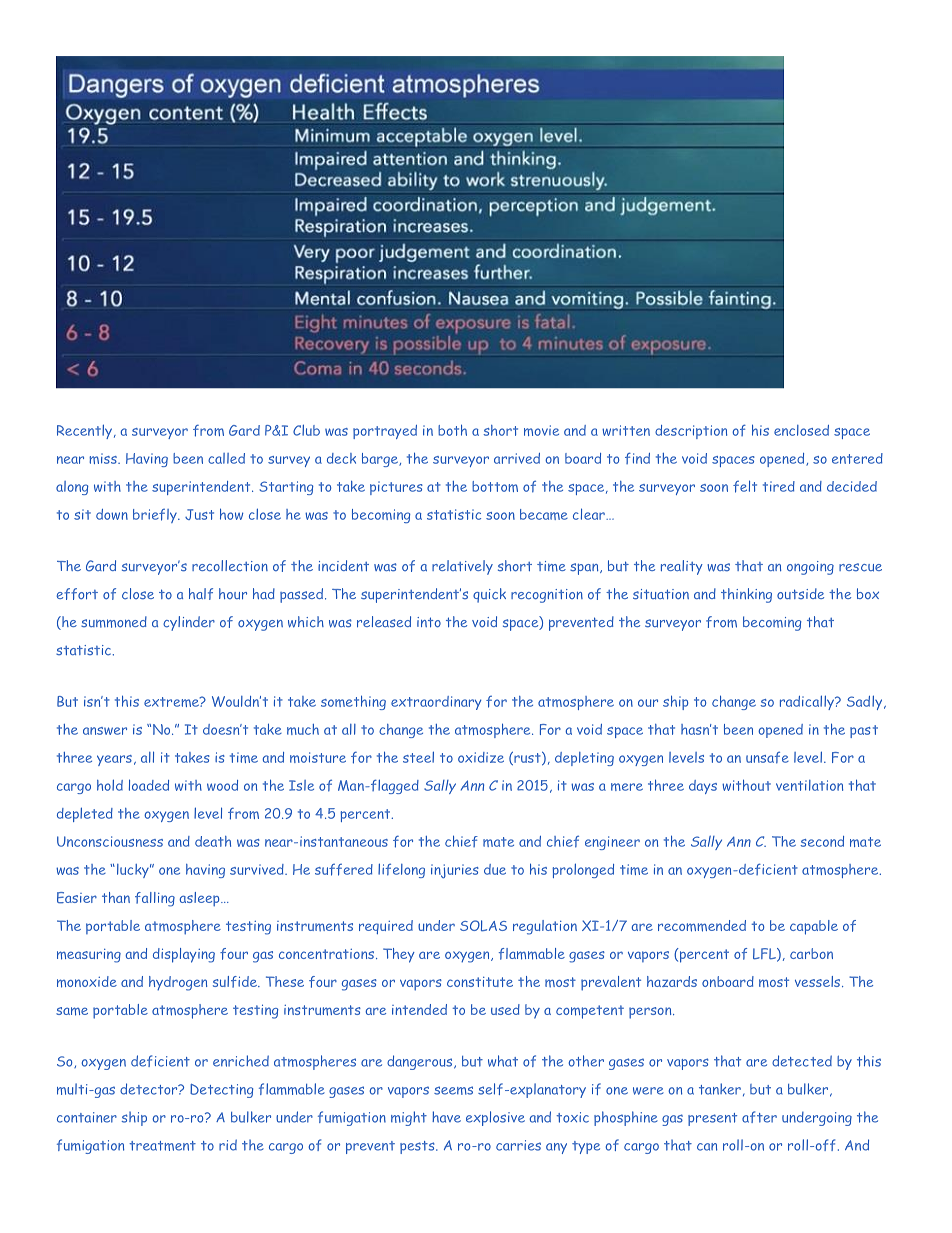  I want to click on explosive, so click(495, 1118).
